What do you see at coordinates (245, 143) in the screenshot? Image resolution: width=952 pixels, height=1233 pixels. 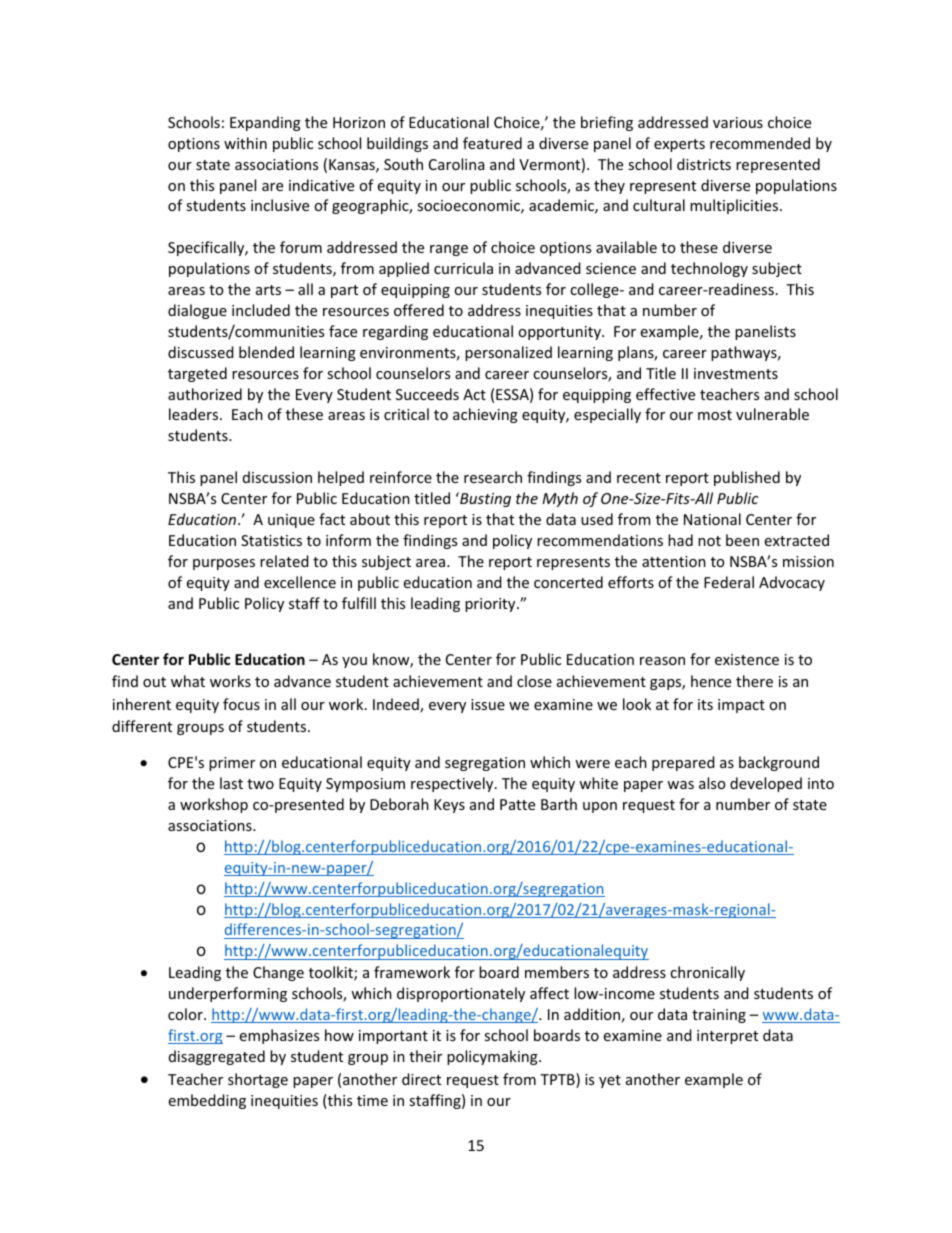 I see `within` at bounding box center [245, 143].
